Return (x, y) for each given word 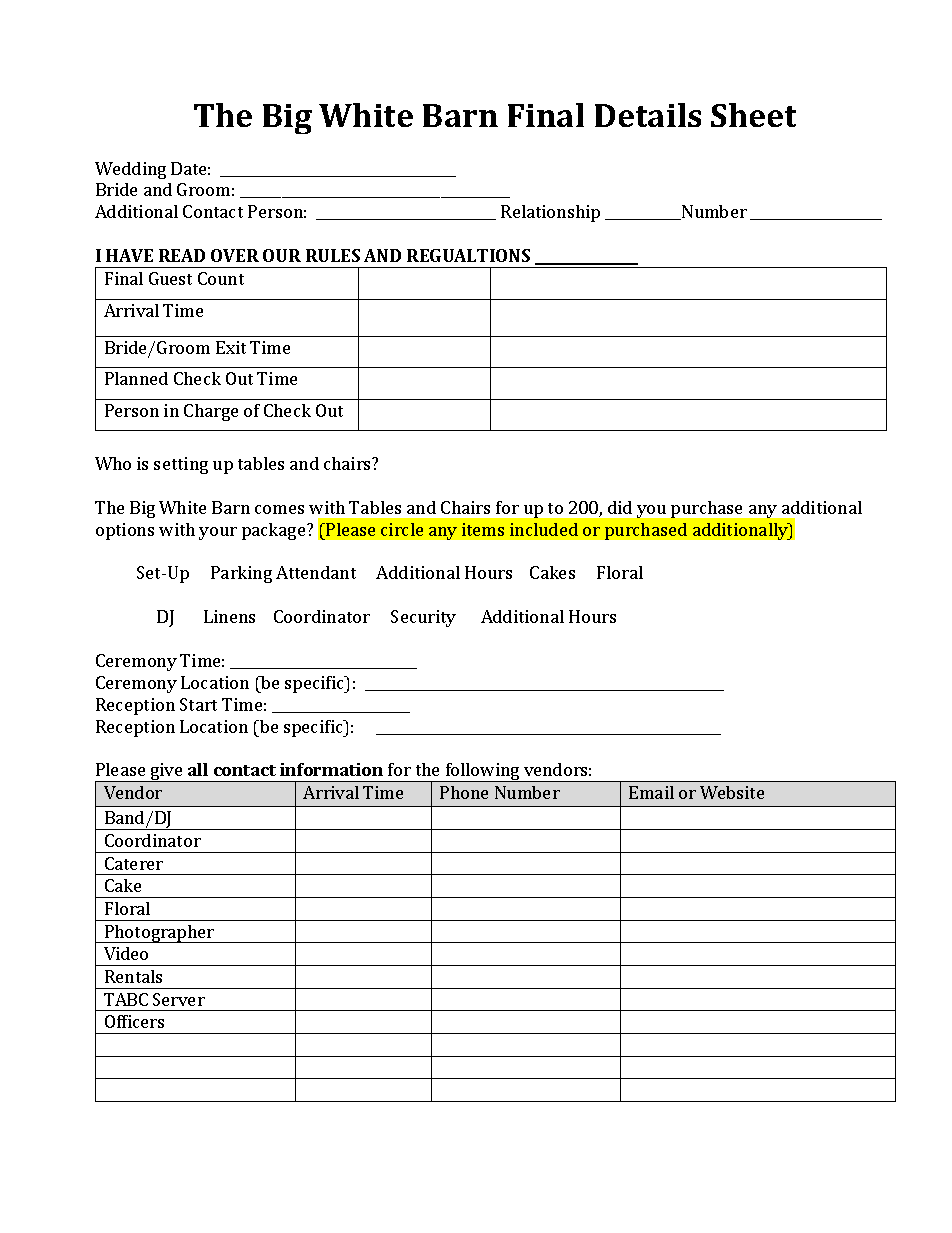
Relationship (550, 213)
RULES (333, 255)
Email (651, 792)
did (620, 507)
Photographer (160, 934)
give (167, 772)
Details (648, 115)
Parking (241, 574)
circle (402, 529)
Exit (231, 347)
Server (179, 999)
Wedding (130, 170)
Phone (464, 792)
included (544, 529)
